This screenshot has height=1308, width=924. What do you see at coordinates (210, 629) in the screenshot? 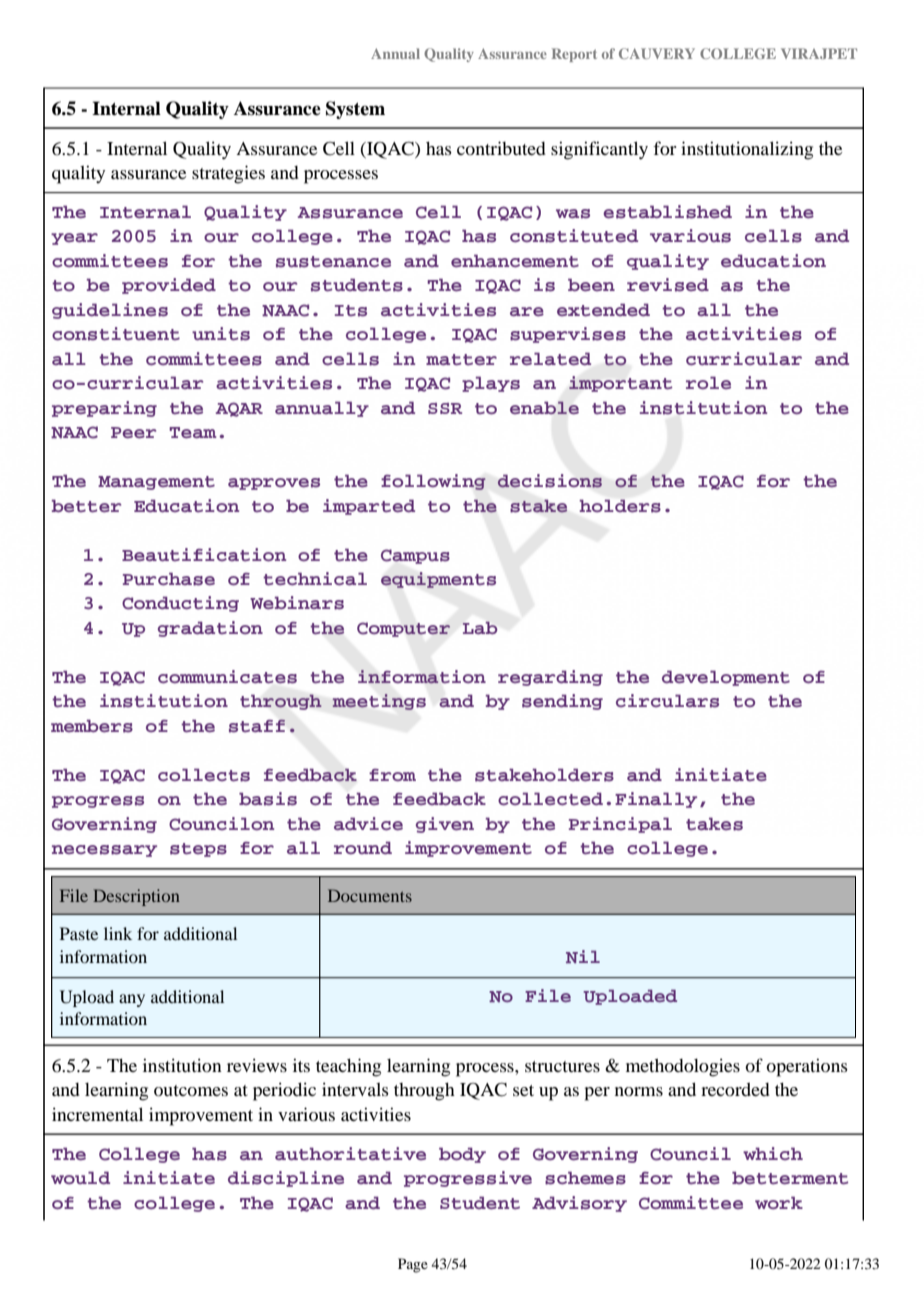
I see `gradation` at bounding box center [210, 629].
